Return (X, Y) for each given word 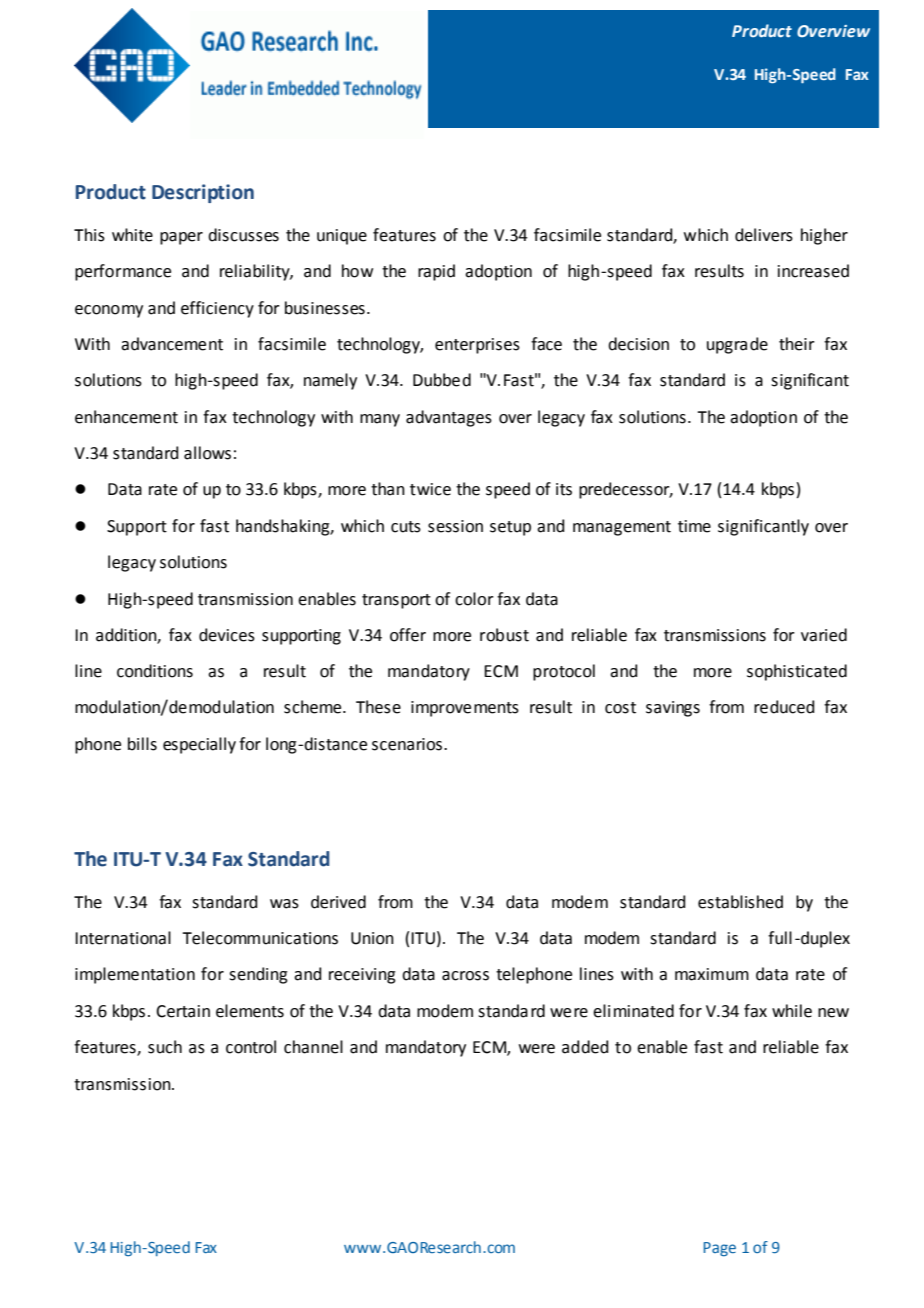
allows (207, 453)
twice (430, 489)
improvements (465, 709)
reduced (784, 707)
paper (181, 238)
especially (199, 745)
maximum (712, 974)
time (694, 526)
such (165, 1047)
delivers (764, 235)
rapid (436, 272)
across (465, 976)
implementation (135, 975)
